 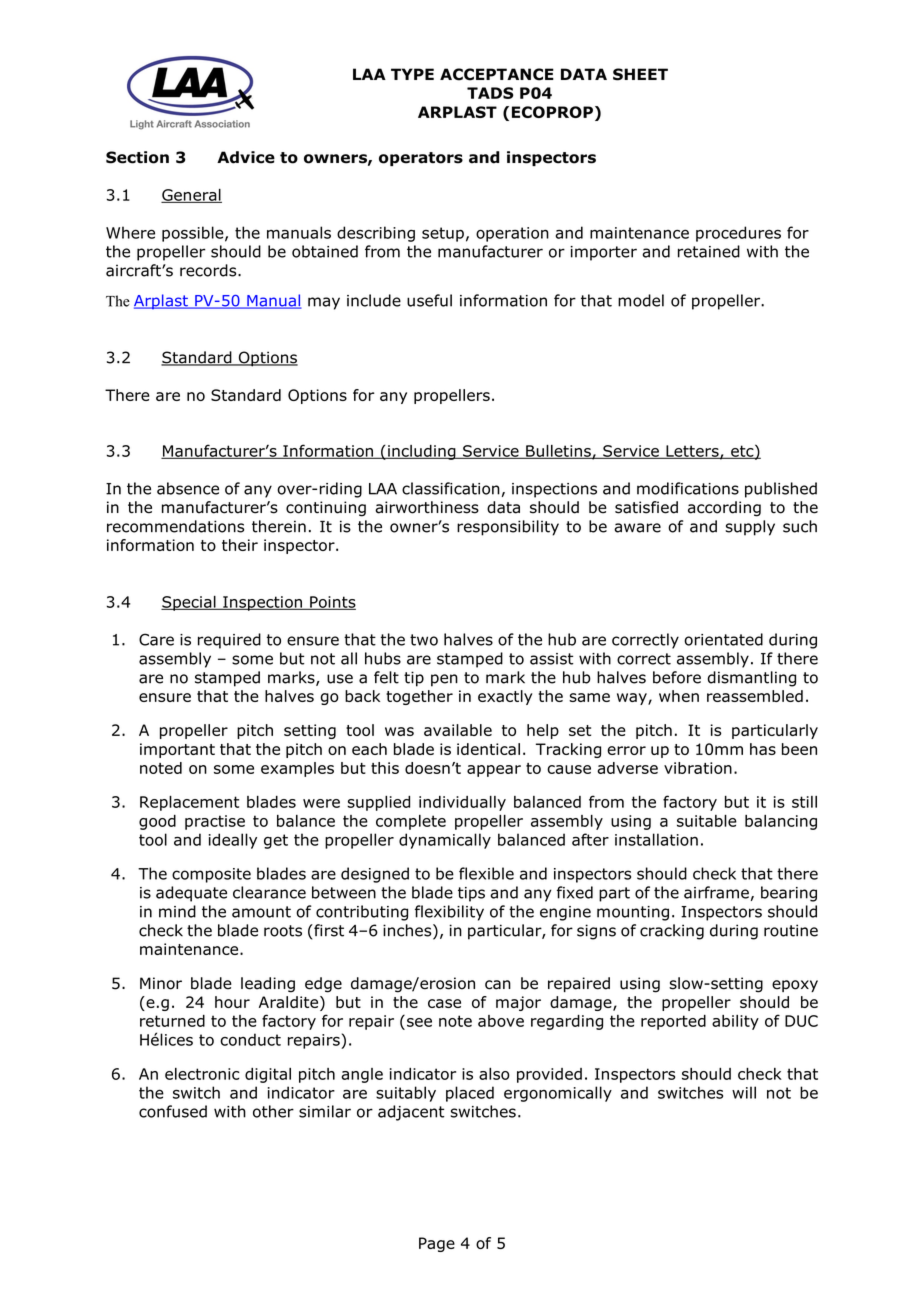 What do you see at coordinates (508, 528) in the screenshot?
I see `responsibility` at bounding box center [508, 528].
